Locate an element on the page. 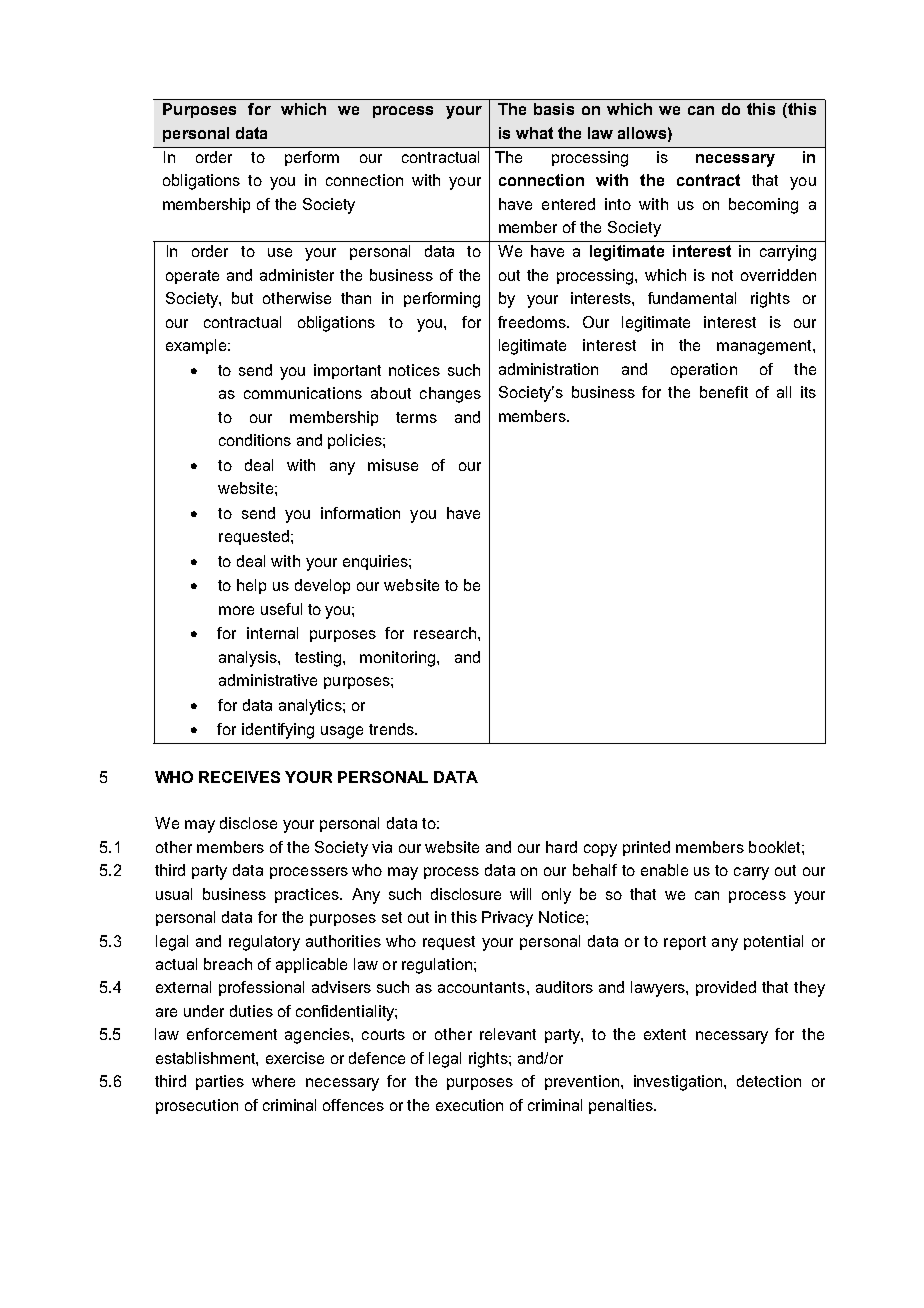  parties is located at coordinates (220, 1082).
